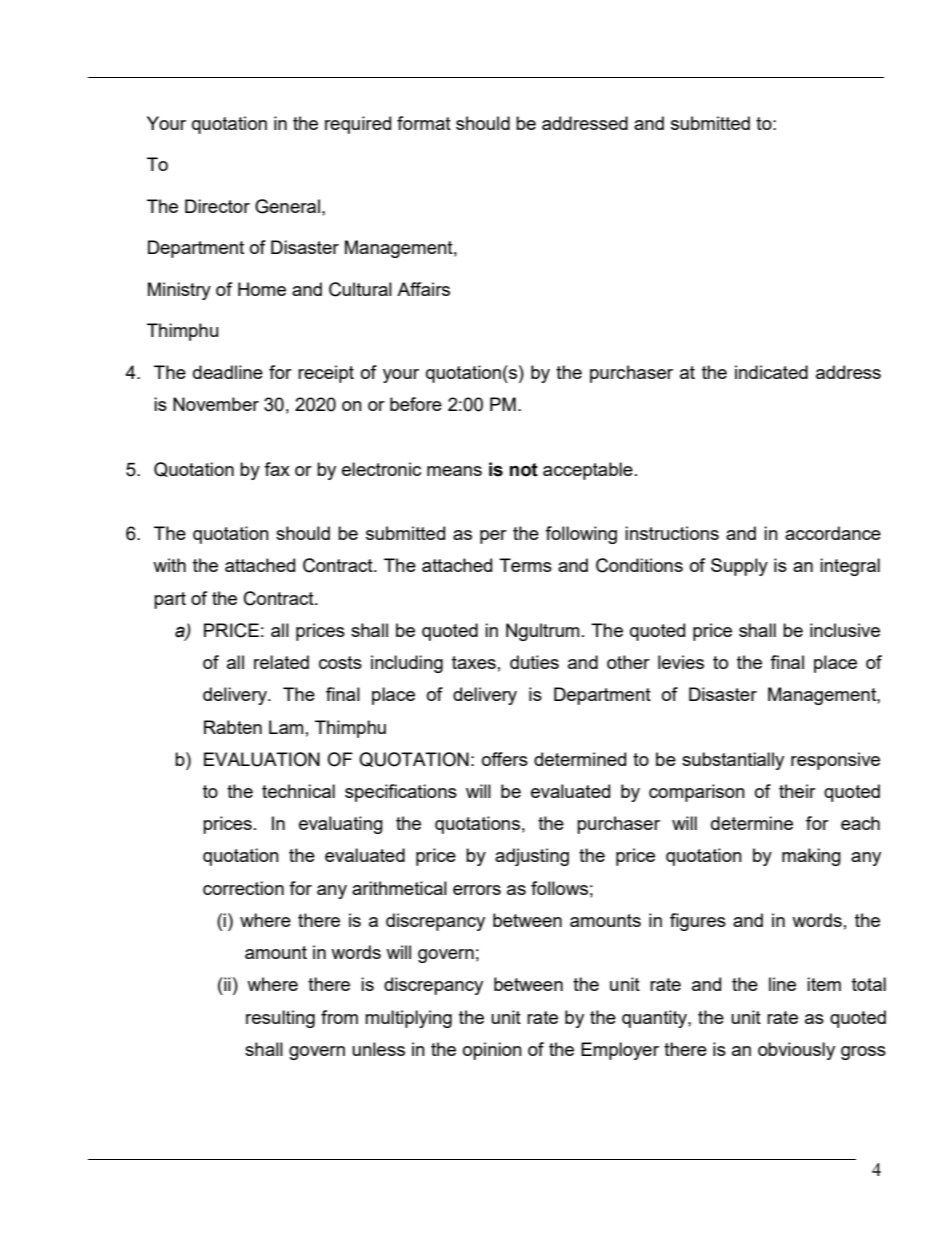 This screenshot has width=952, height=1233. Describe the element at coordinates (277, 469) in the screenshot. I see `fax` at that location.
